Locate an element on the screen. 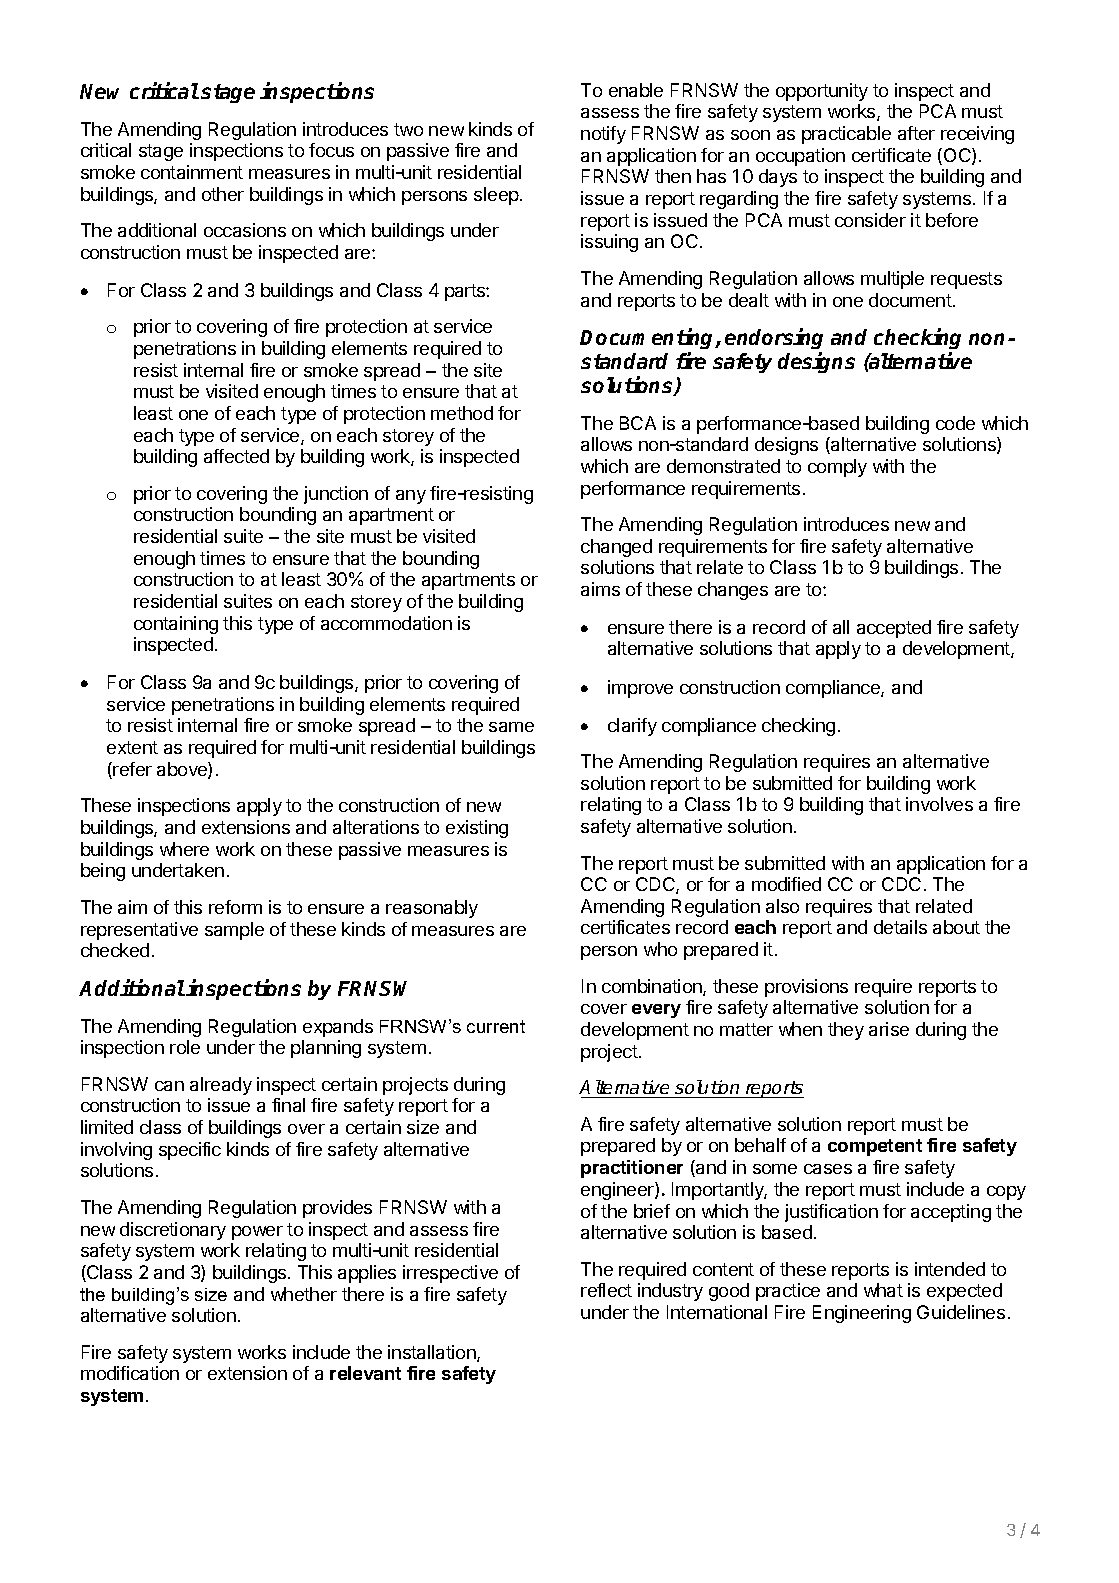  containment is located at coordinates (192, 172).
